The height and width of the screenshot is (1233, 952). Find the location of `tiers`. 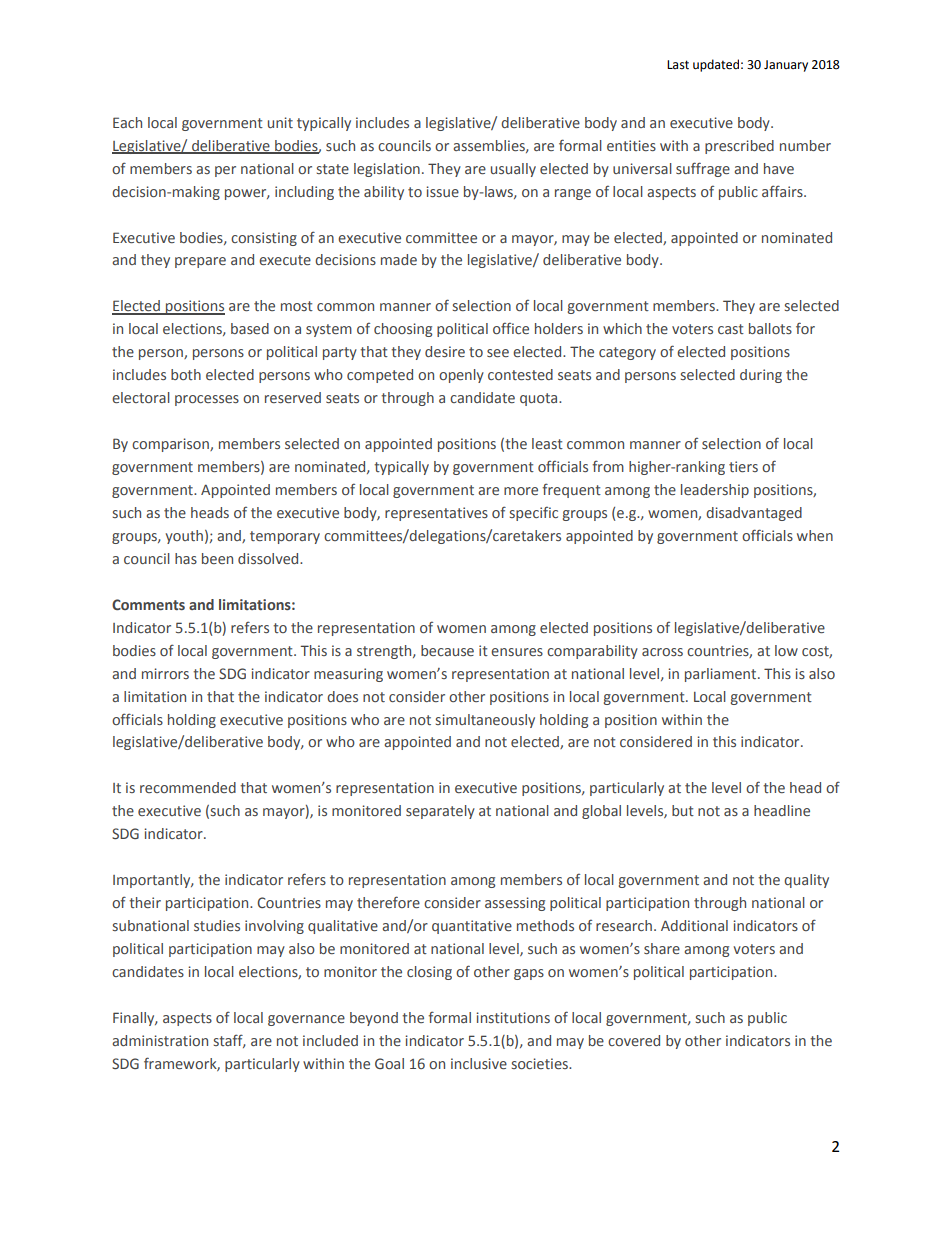

tiers is located at coordinates (743, 466).
